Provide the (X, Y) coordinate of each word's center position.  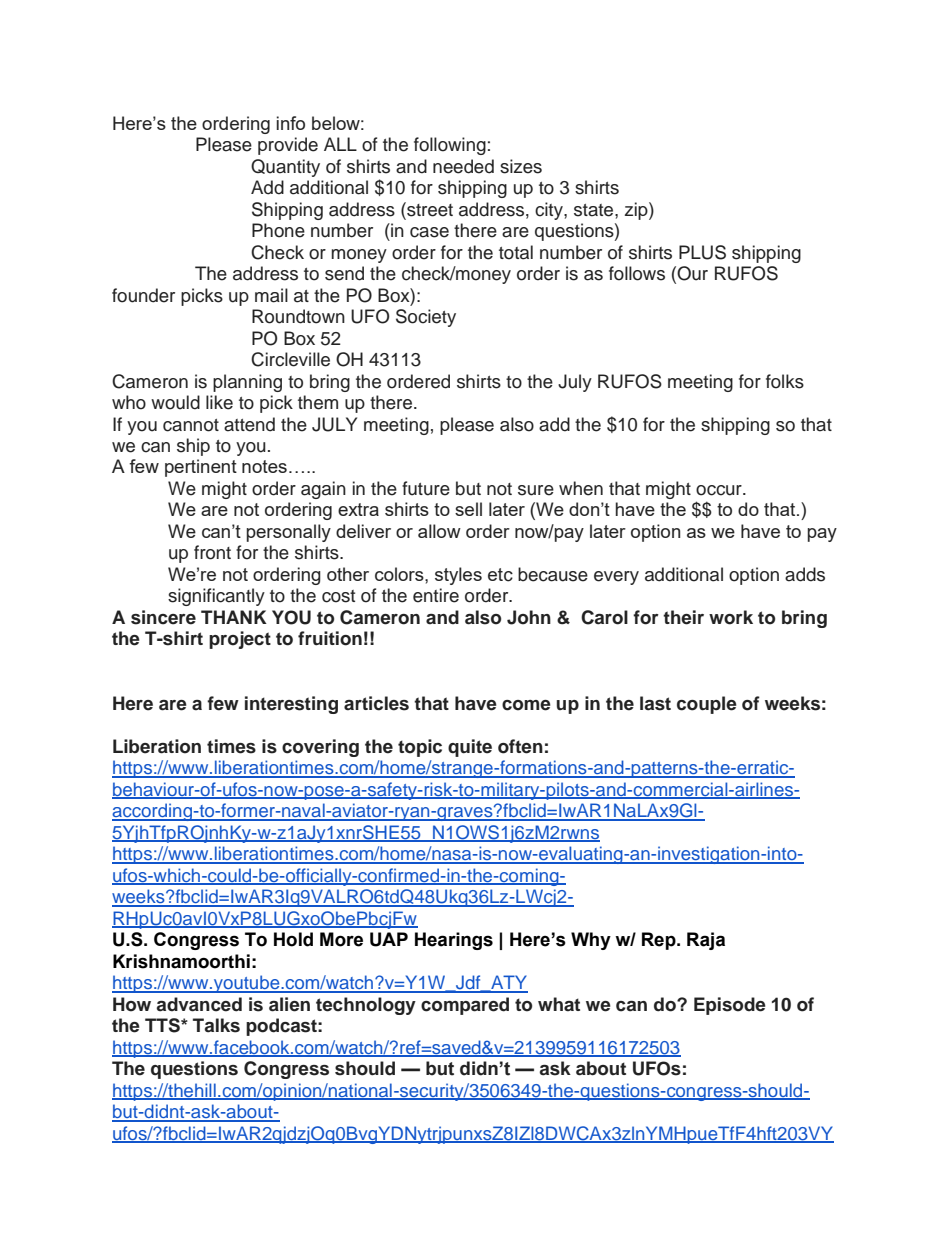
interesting (291, 705)
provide (288, 146)
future (426, 488)
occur (720, 490)
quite (470, 748)
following (450, 146)
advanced (199, 1004)
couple (707, 705)
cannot (191, 425)
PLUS (702, 252)
